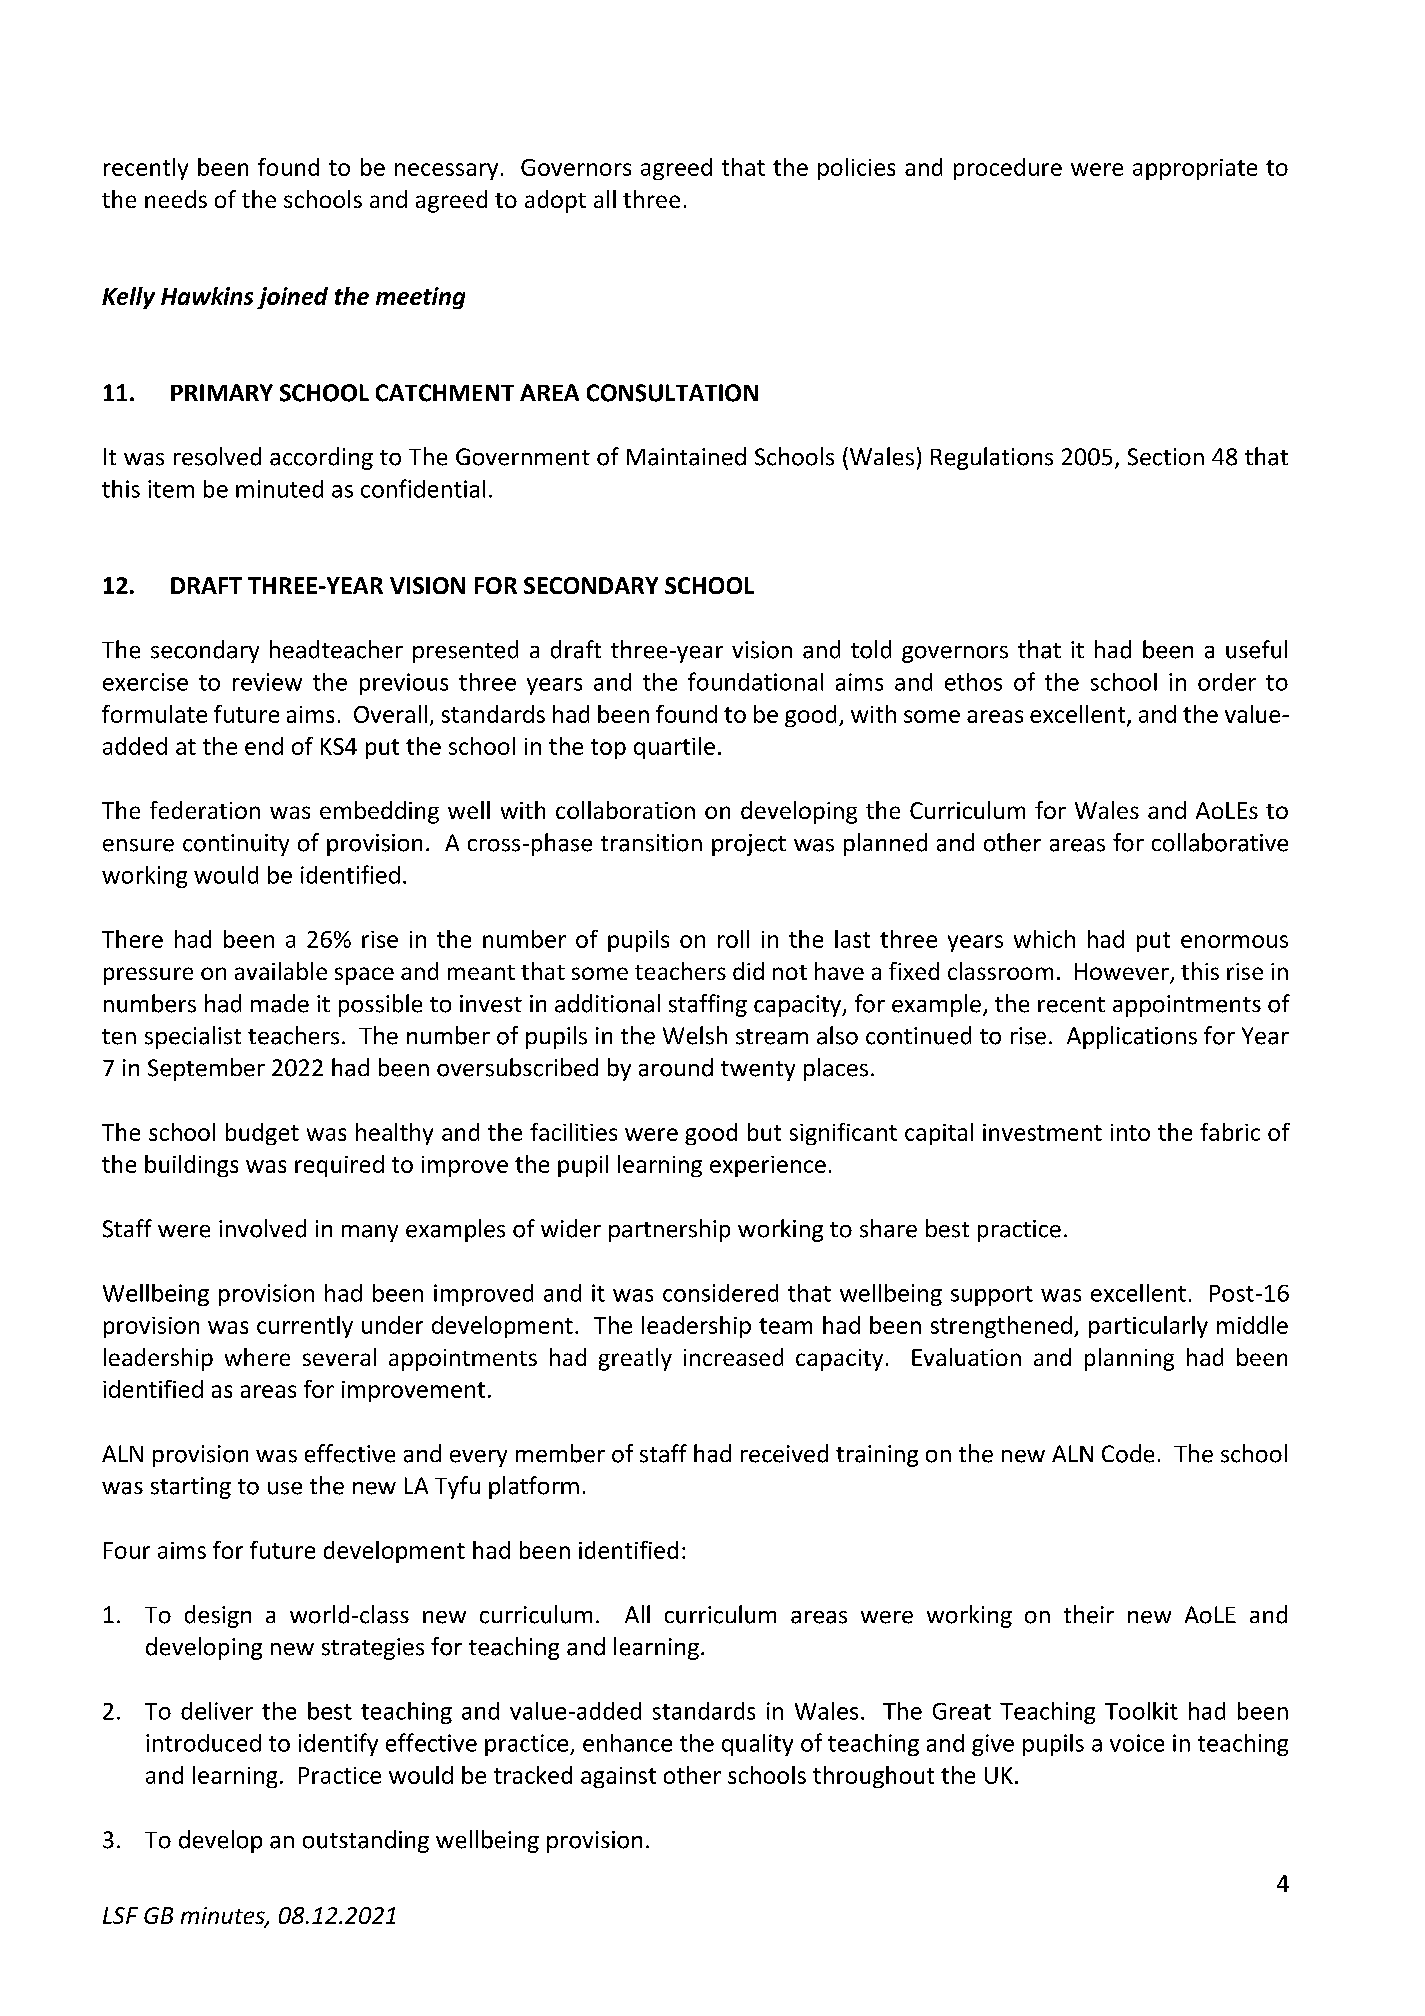  Describe the element at coordinates (555, 201) in the document. I see `adopt` at that location.
